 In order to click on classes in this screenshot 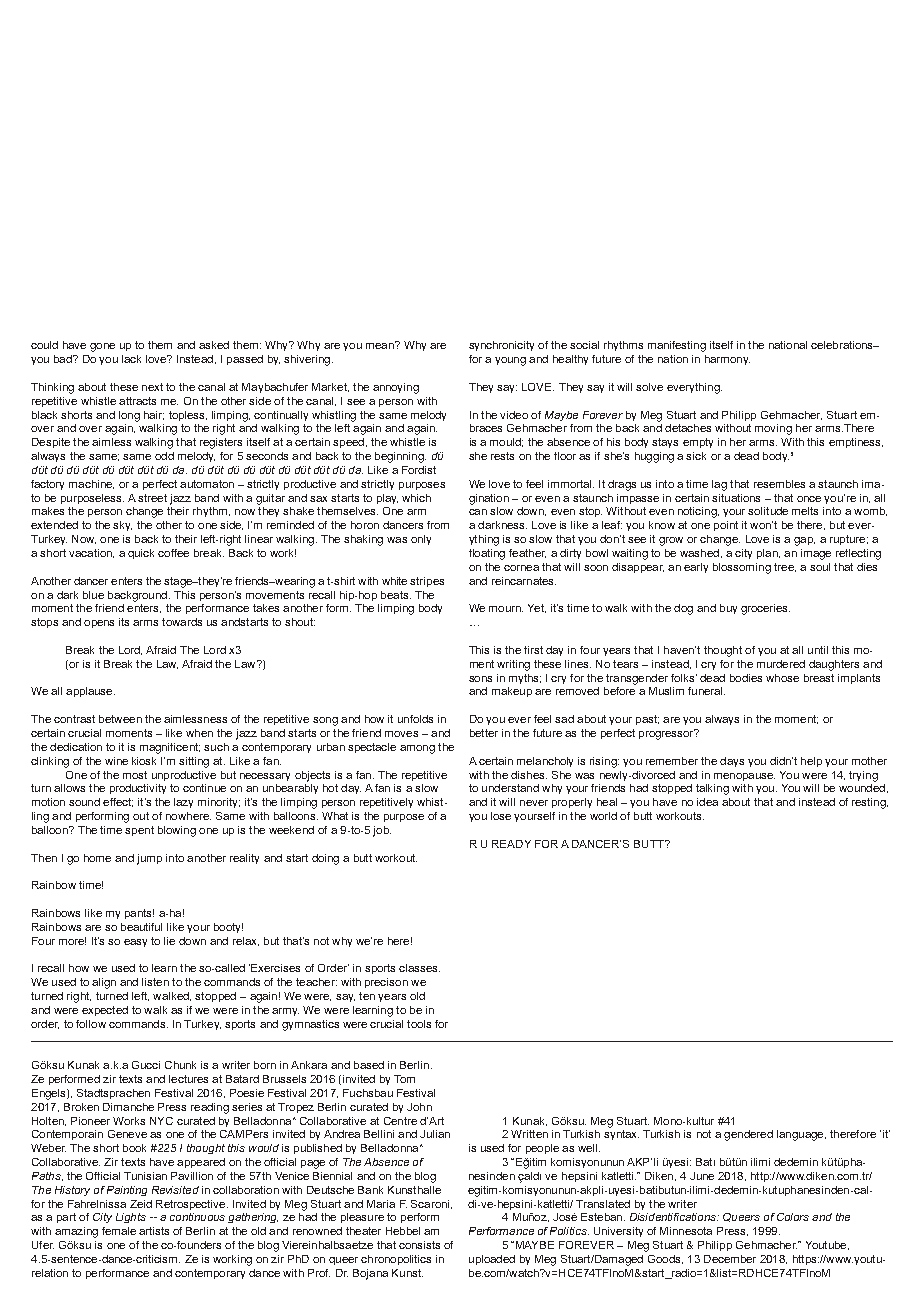, I will do `click(419, 968)`.
